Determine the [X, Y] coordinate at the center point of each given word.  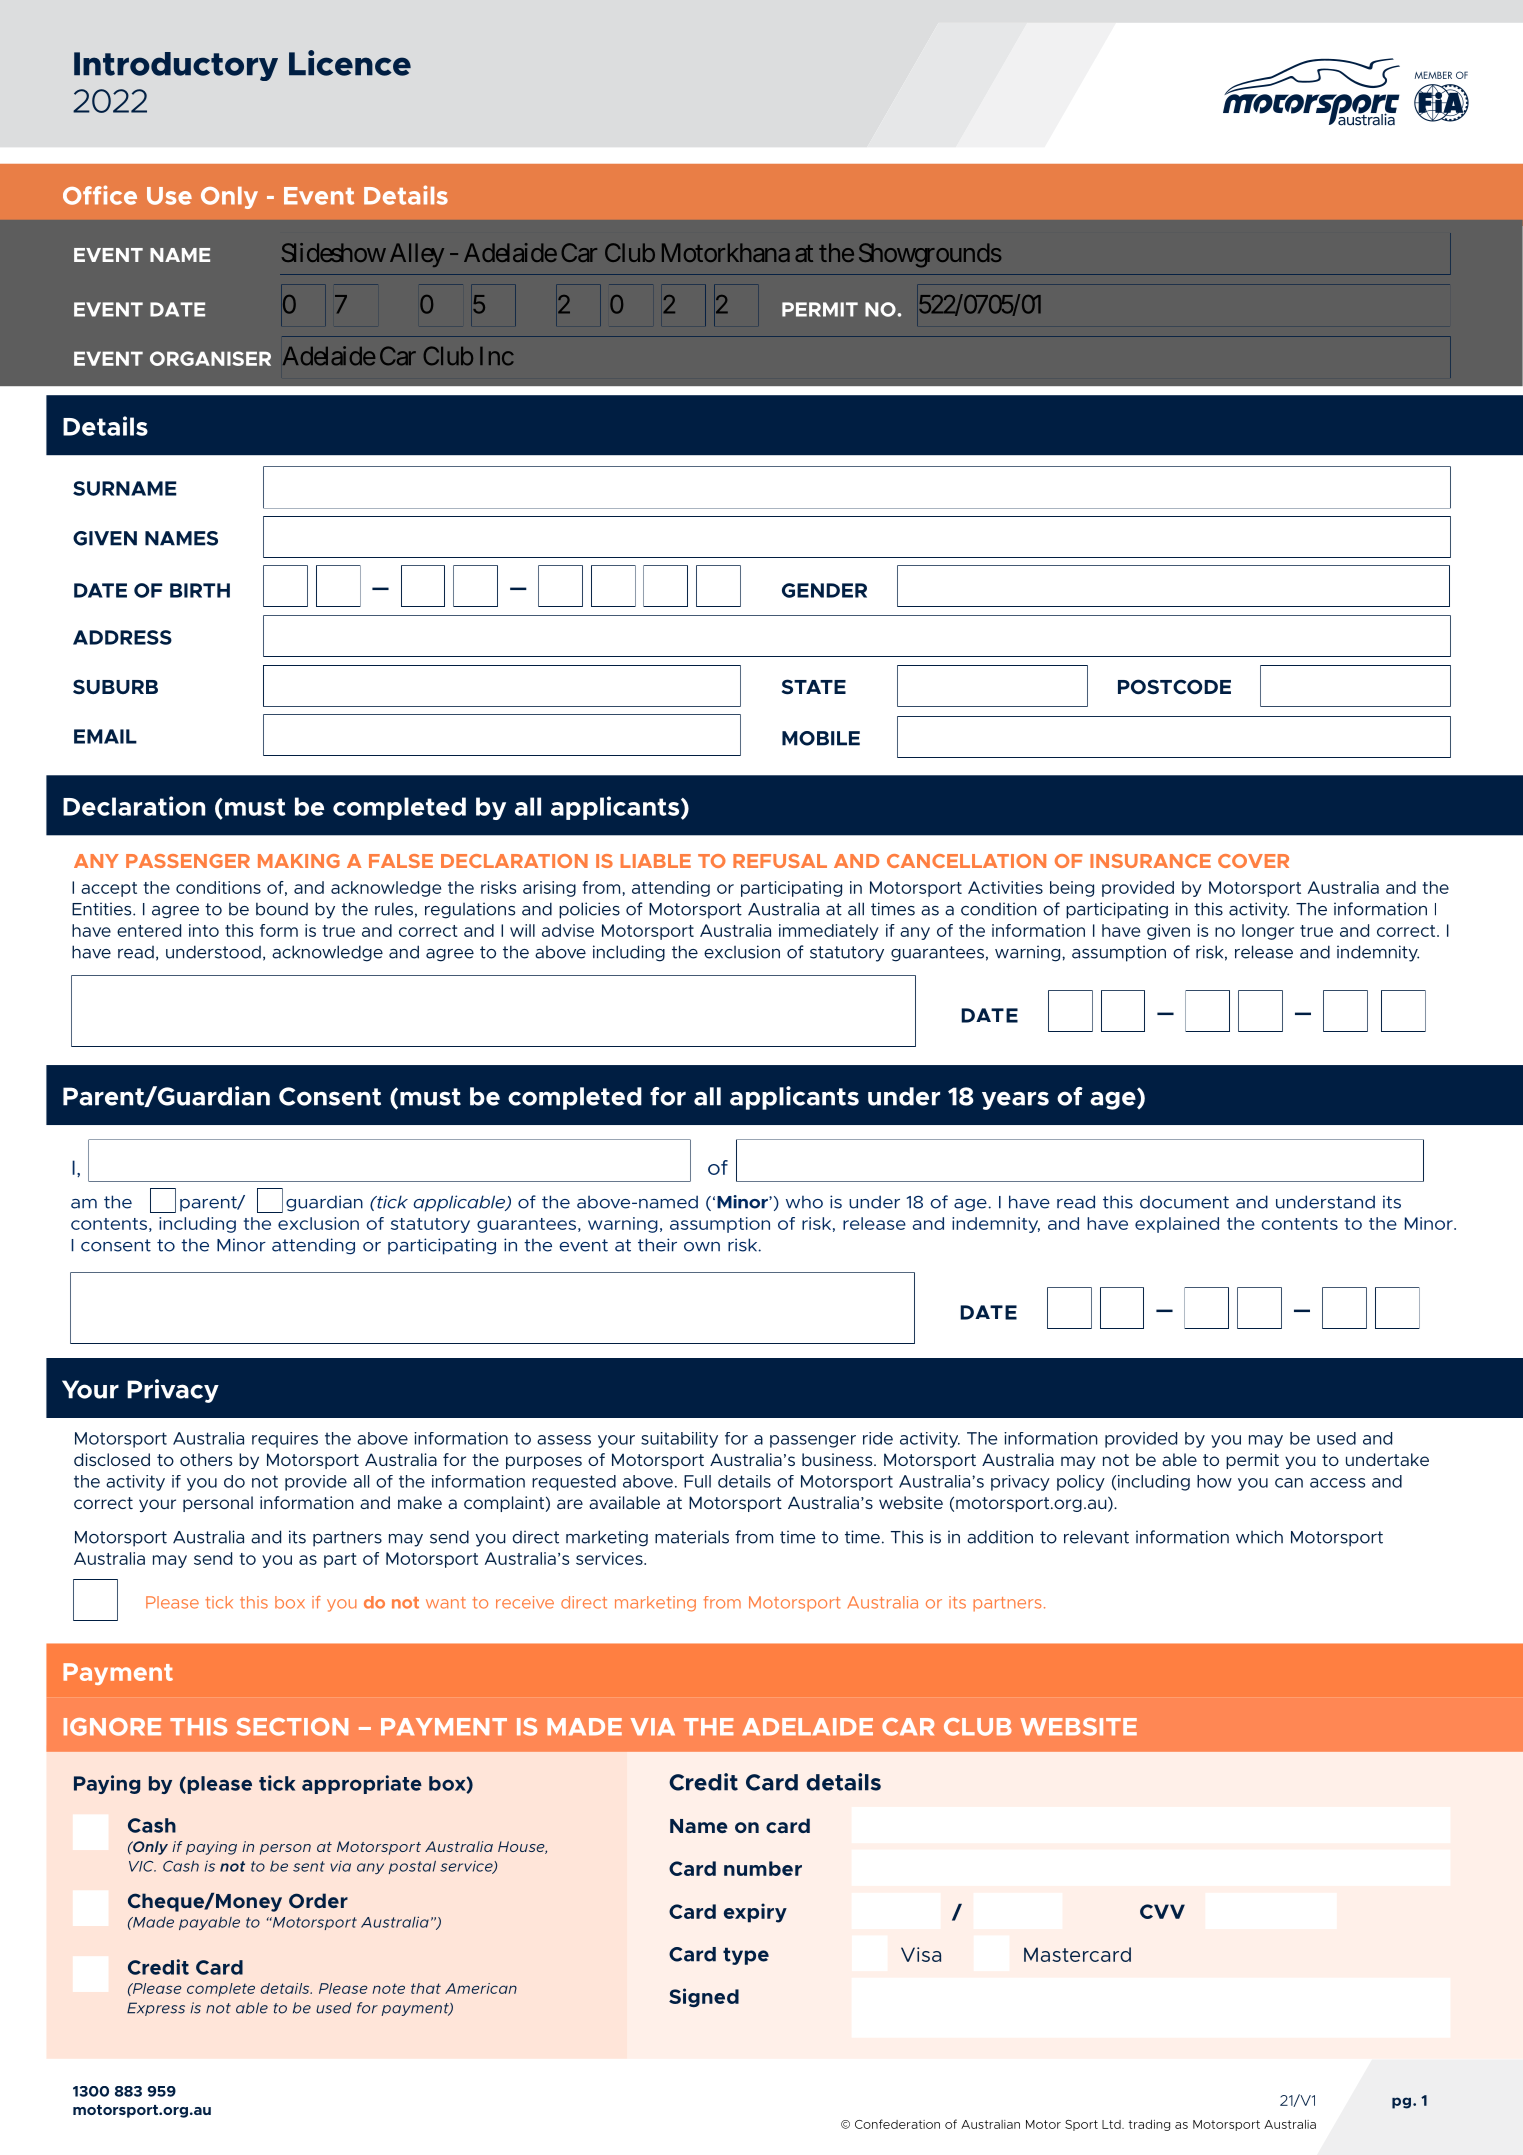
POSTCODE [1174, 687]
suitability [679, 1440]
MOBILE [821, 738]
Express [156, 2009]
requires [285, 1440]
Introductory [176, 66]
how [1214, 1481]
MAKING [299, 861]
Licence [350, 63]
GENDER [824, 590]
